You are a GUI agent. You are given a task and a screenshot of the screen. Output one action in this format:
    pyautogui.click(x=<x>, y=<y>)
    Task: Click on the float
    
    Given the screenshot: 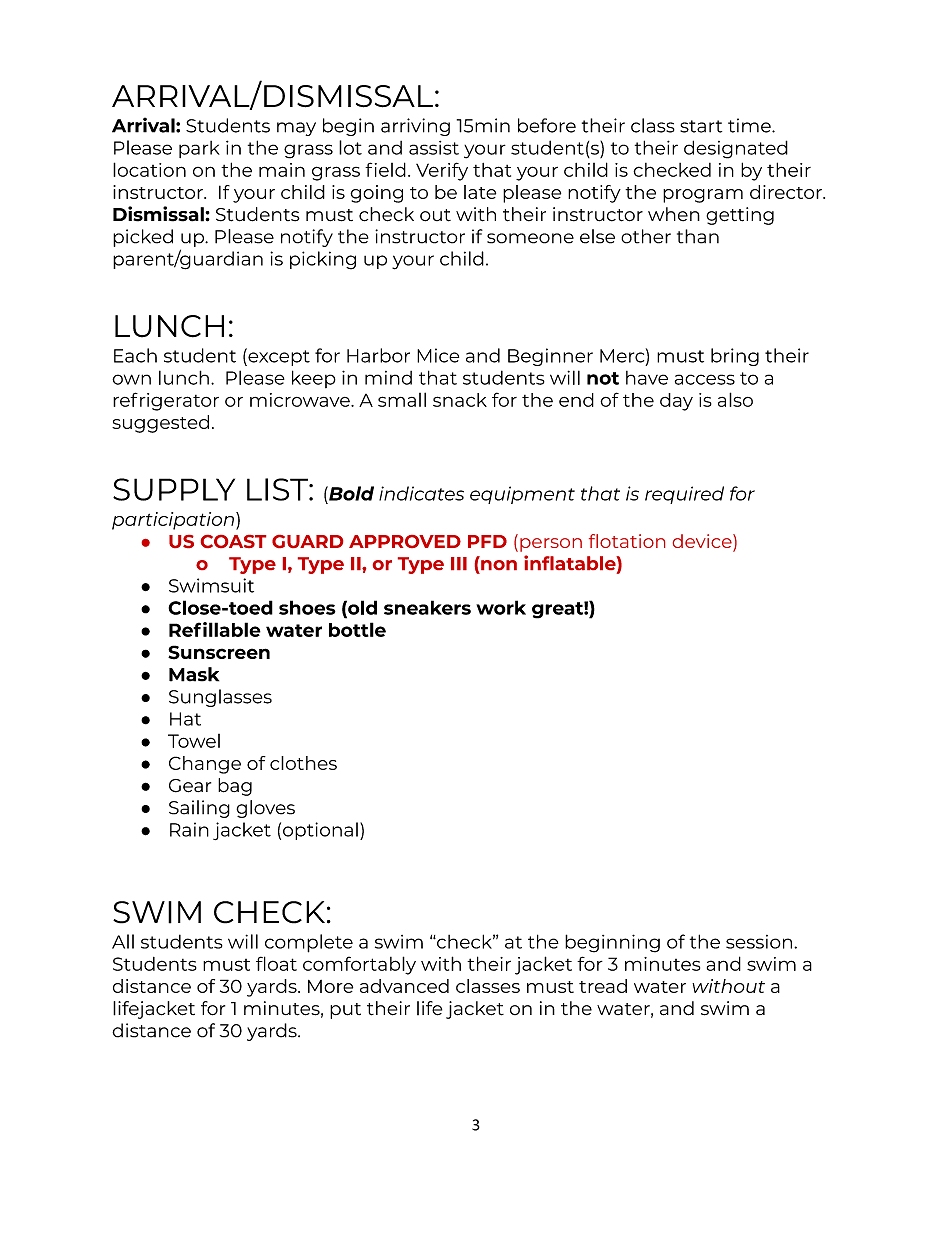 What is the action you would take?
    pyautogui.click(x=276, y=963)
